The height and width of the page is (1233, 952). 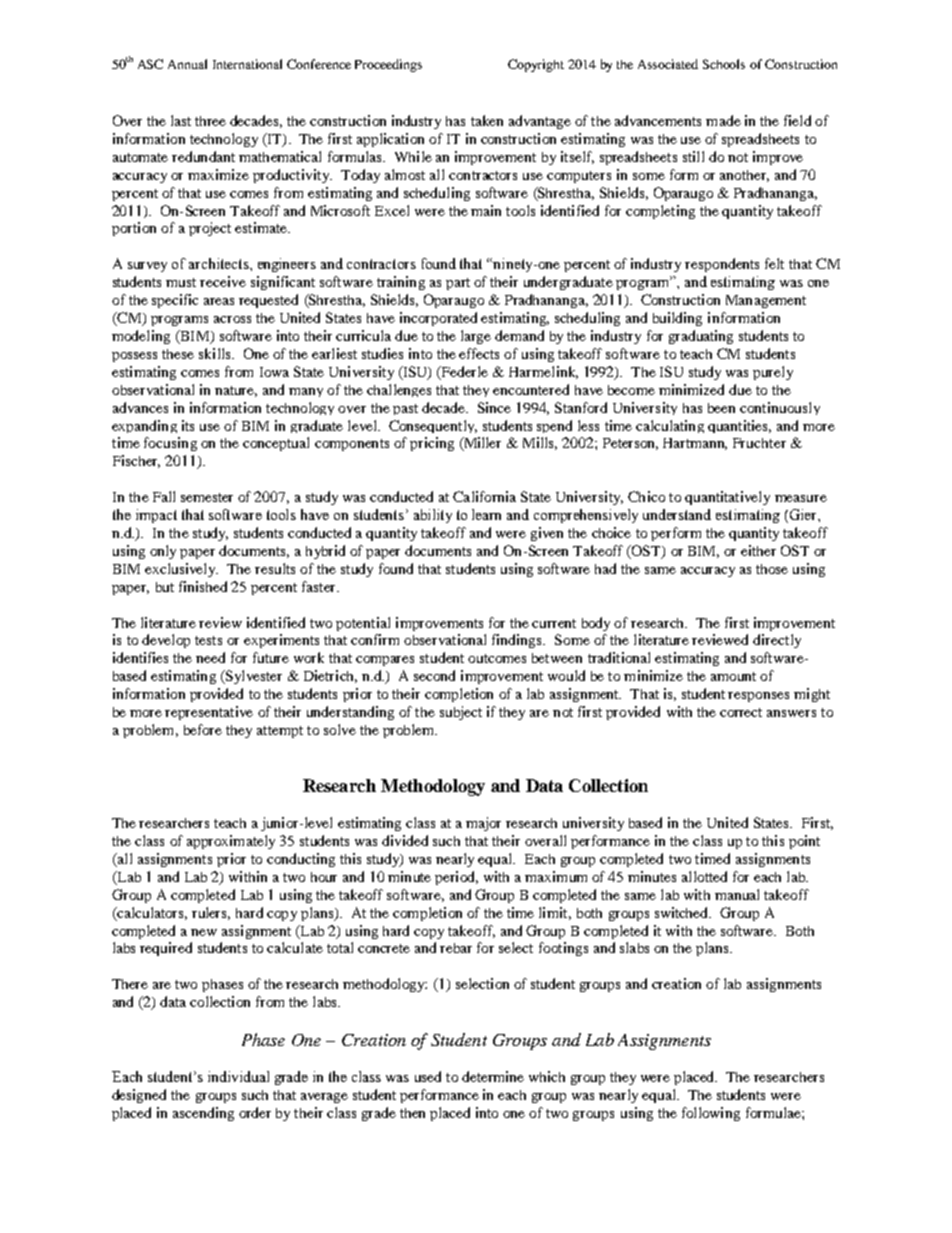 I want to click on following, so click(x=711, y=1114).
